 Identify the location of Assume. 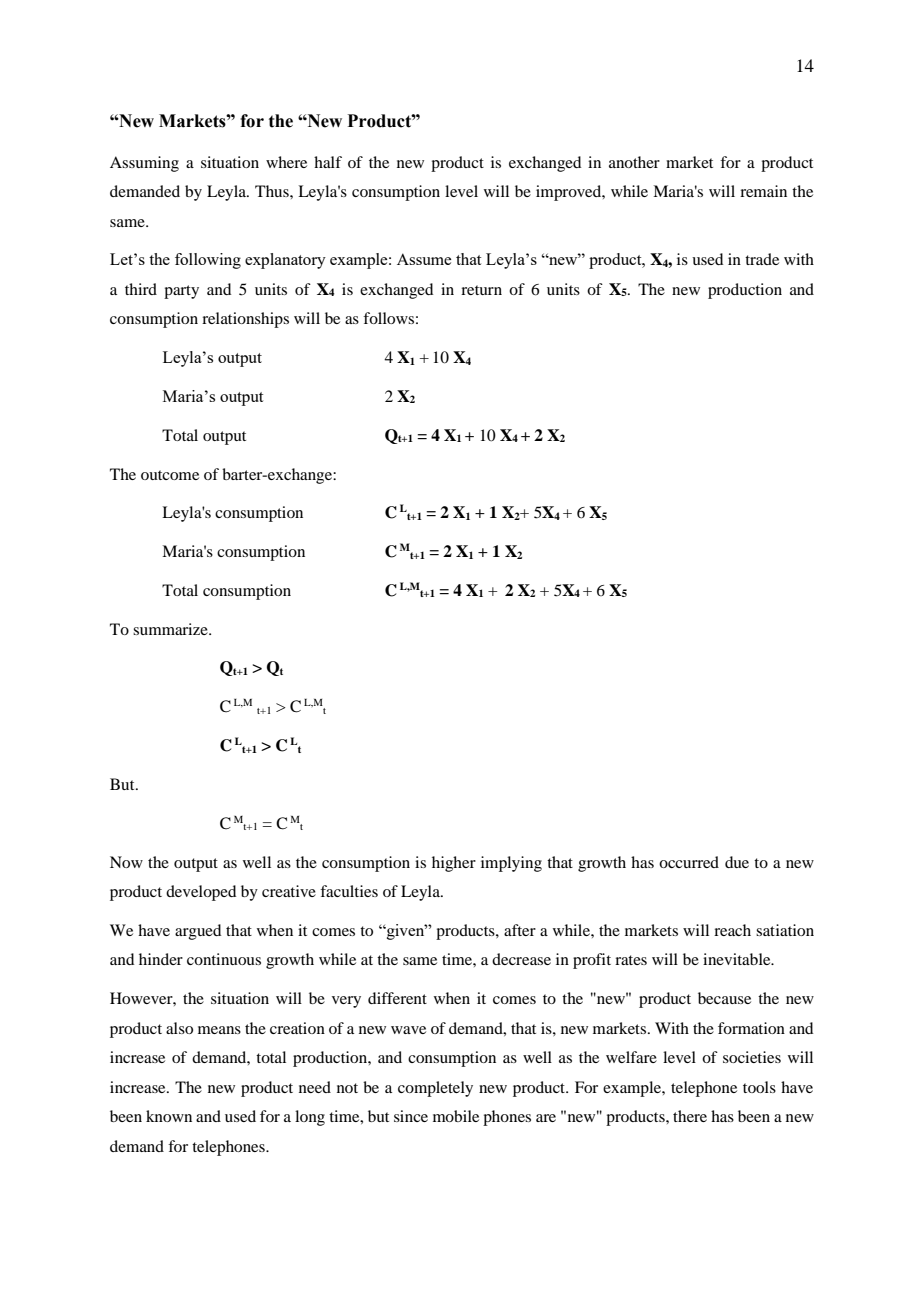
(424, 259).
